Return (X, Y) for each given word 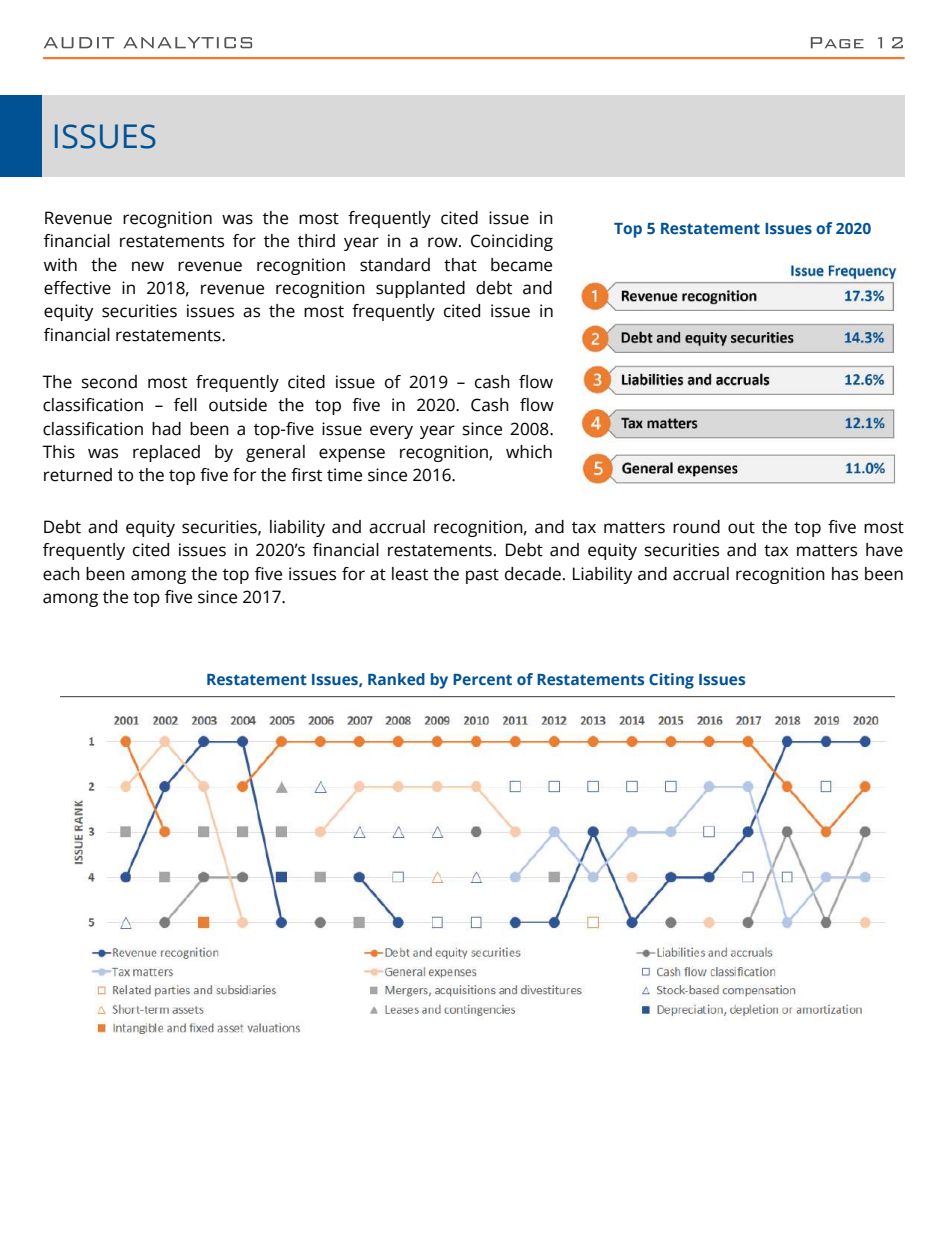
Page (837, 43)
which (529, 452)
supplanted (420, 289)
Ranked (396, 679)
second (109, 382)
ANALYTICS (188, 43)
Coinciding (512, 242)
